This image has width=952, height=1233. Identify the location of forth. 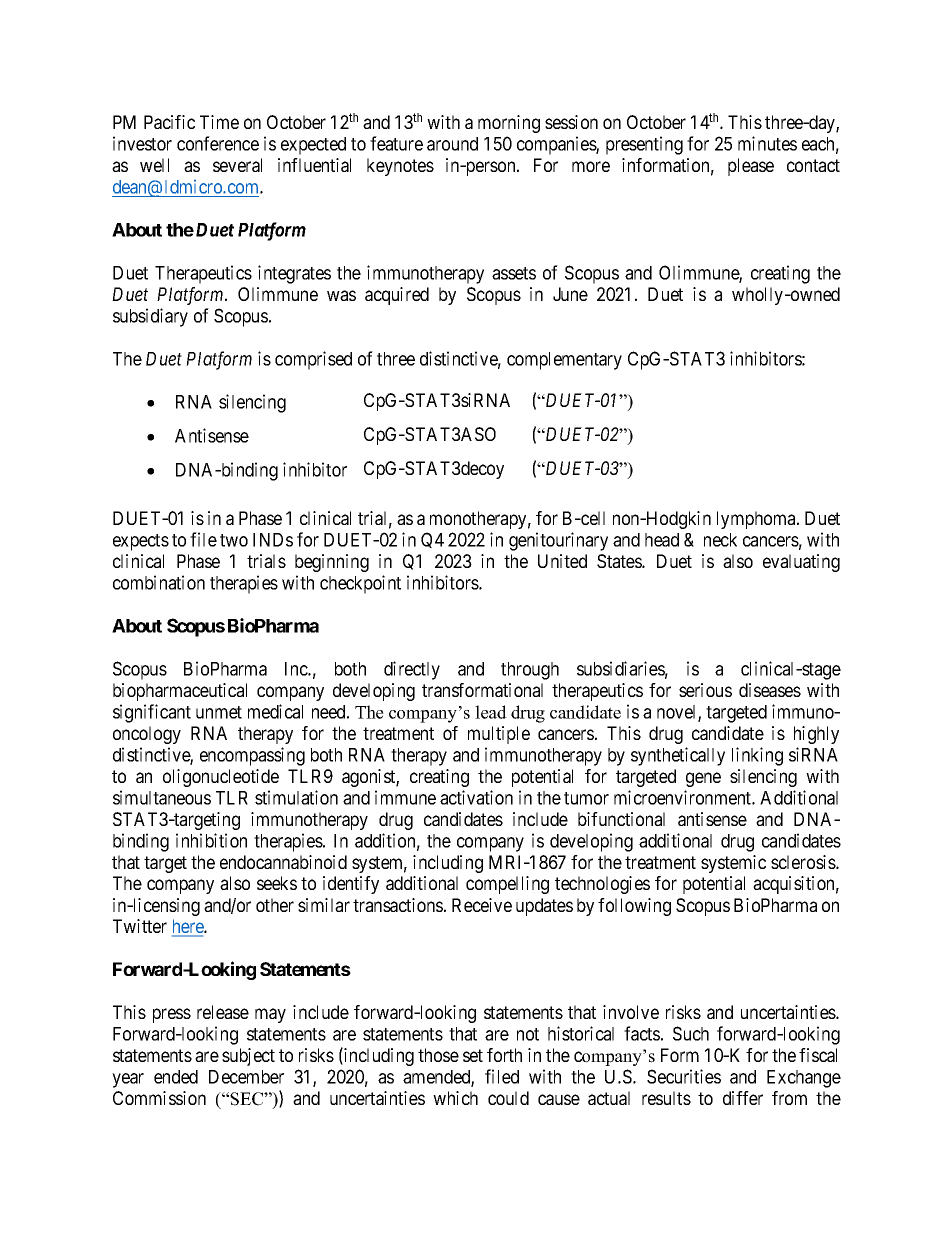
(504, 1055).
